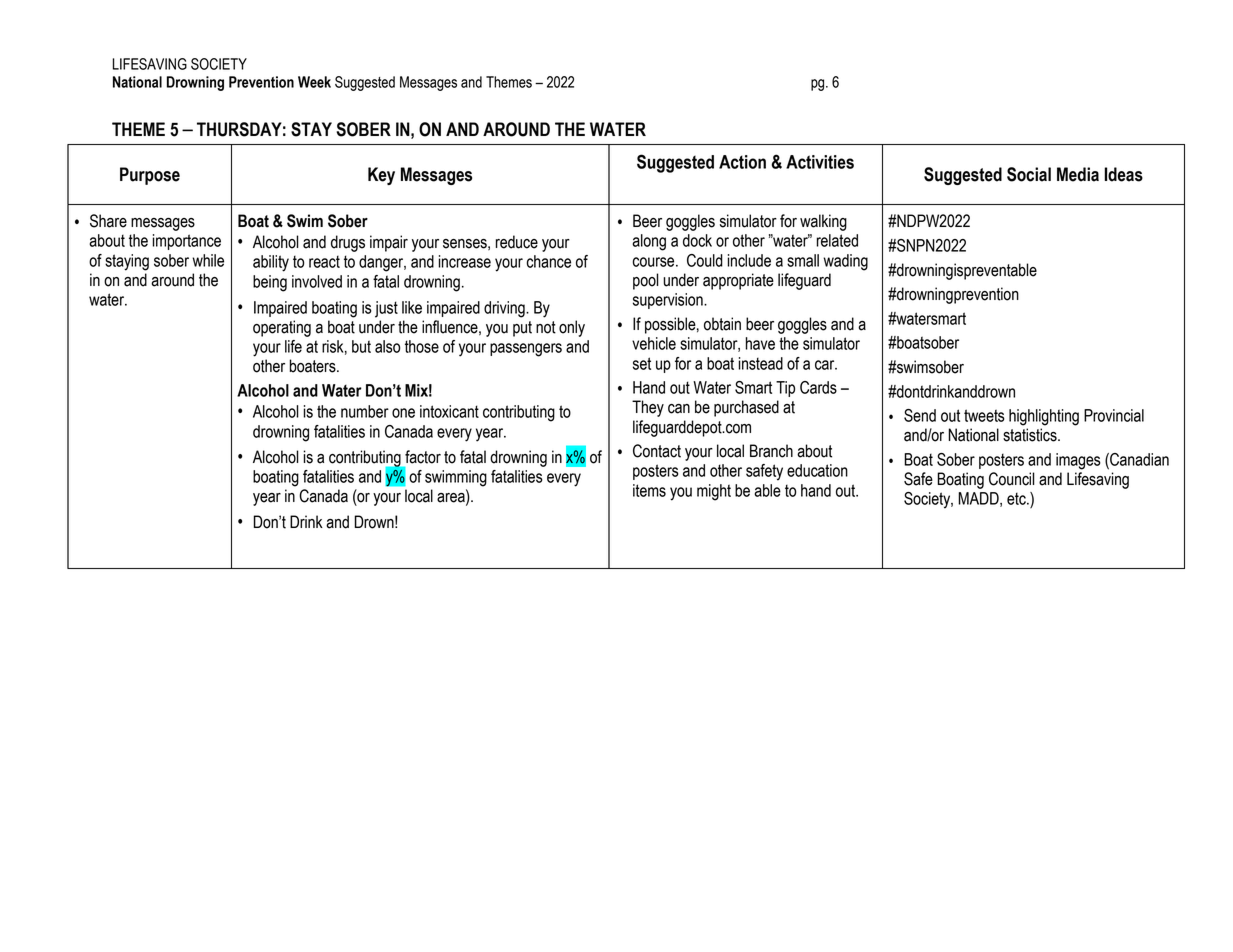  Describe the element at coordinates (742, 162) in the screenshot. I see `Action` at that location.
